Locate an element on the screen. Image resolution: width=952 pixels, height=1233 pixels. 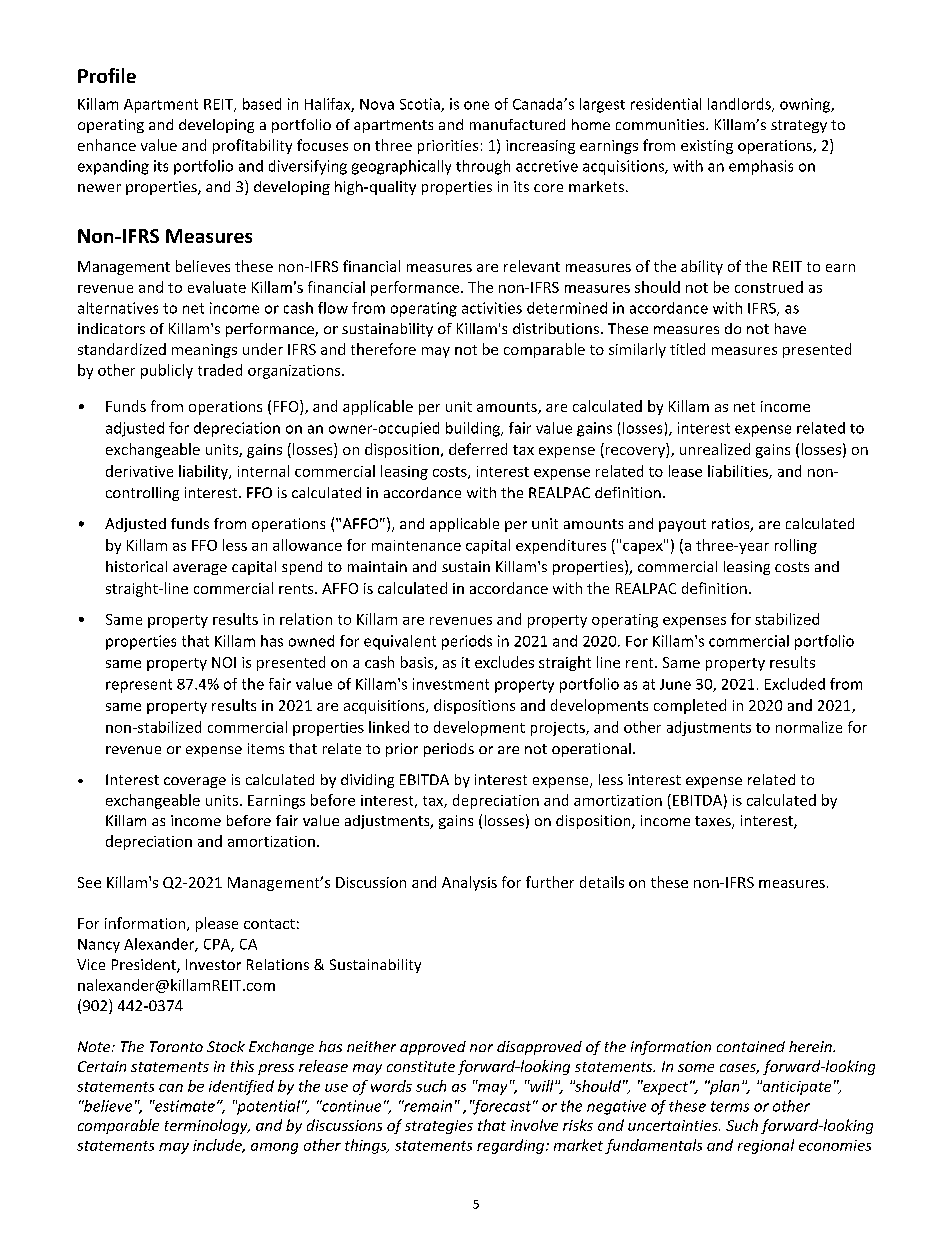
one is located at coordinates (476, 105).
